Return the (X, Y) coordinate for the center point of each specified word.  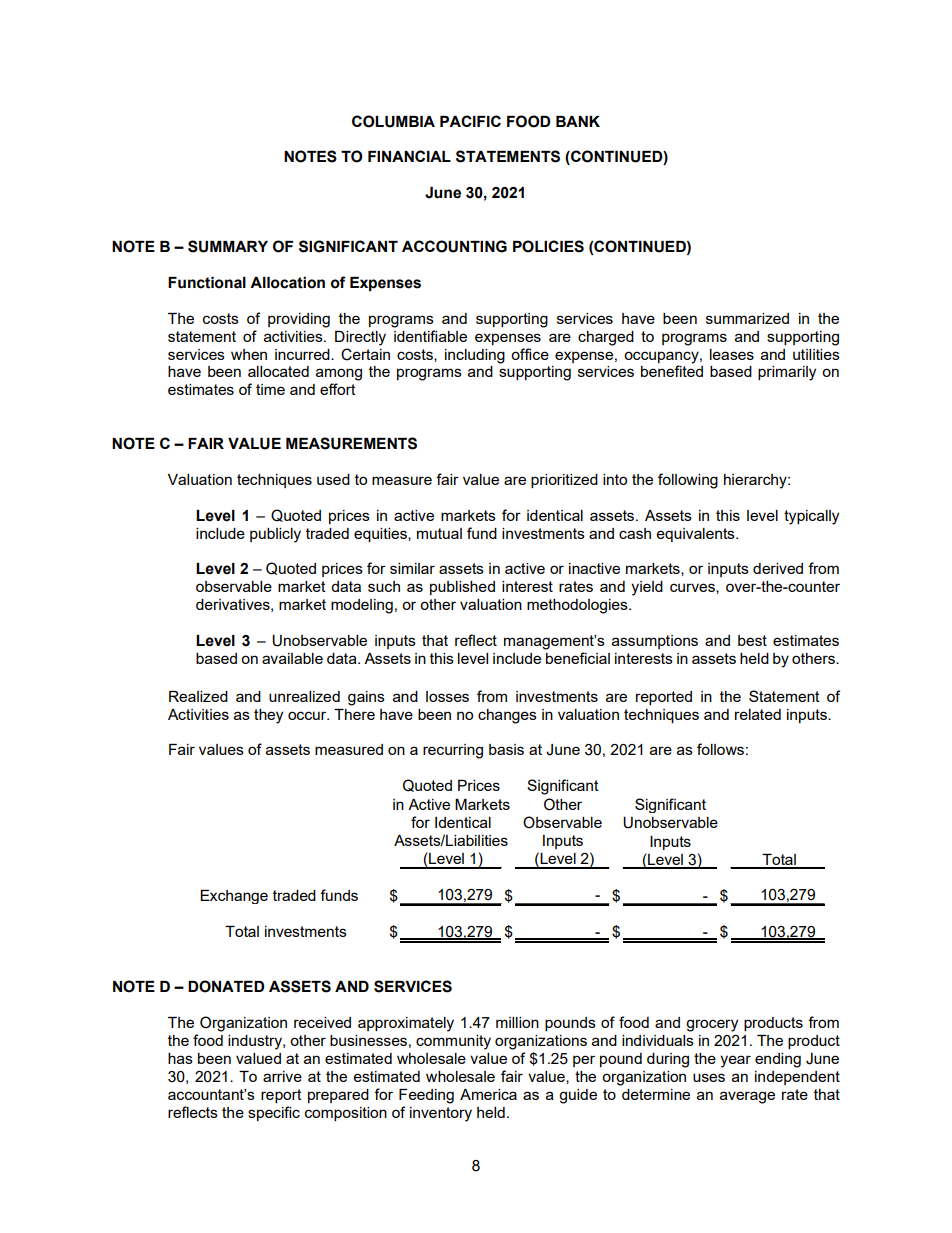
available (292, 658)
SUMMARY (228, 246)
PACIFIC (470, 121)
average (747, 1097)
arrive (282, 1076)
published (462, 588)
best (752, 640)
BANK (578, 121)
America (488, 1094)
